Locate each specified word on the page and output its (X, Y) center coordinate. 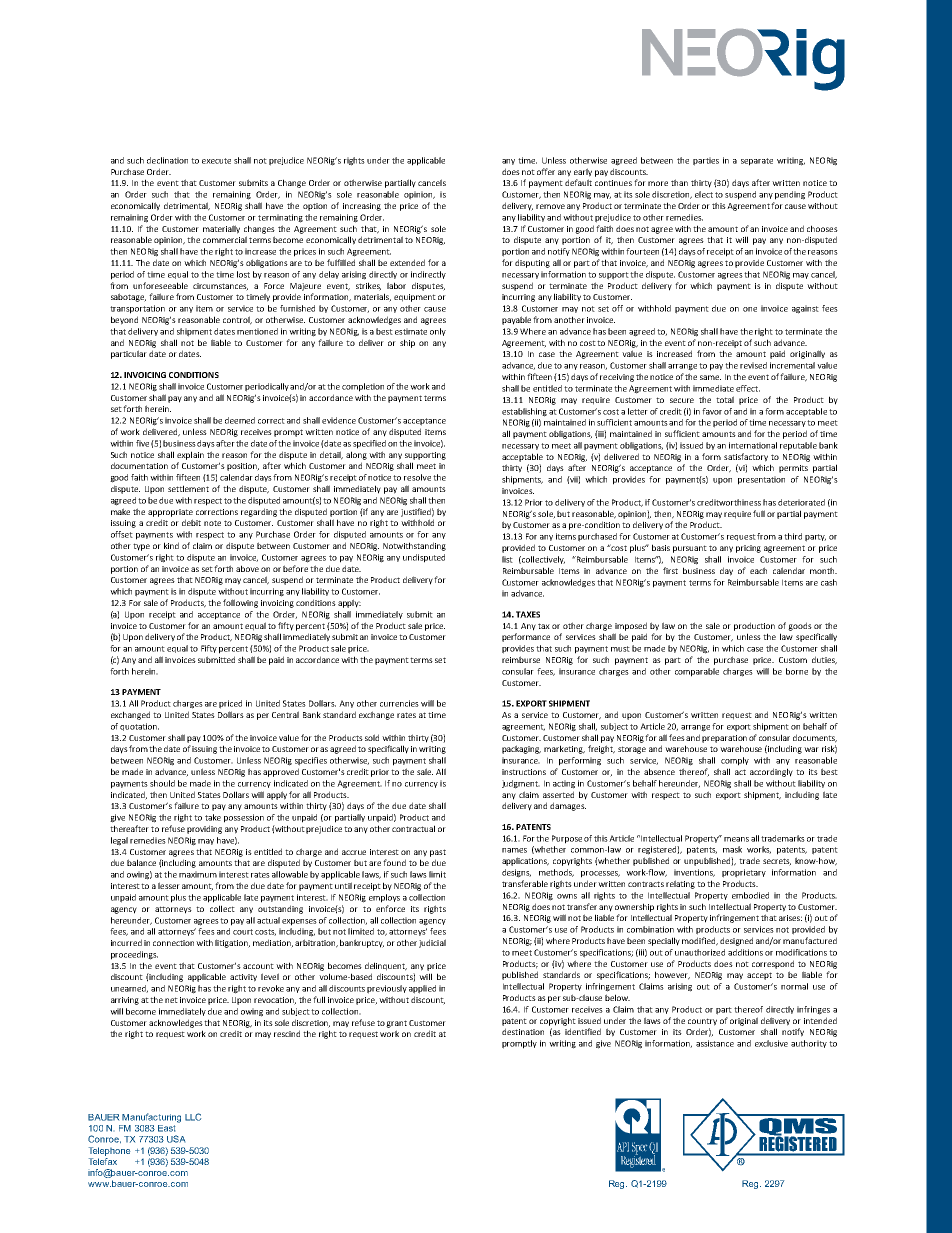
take (213, 817)
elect (704, 194)
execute (216, 161)
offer (546, 171)
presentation (761, 480)
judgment (521, 784)
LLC (193, 1117)
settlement (188, 488)
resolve (417, 477)
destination (523, 1031)
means (736, 839)
